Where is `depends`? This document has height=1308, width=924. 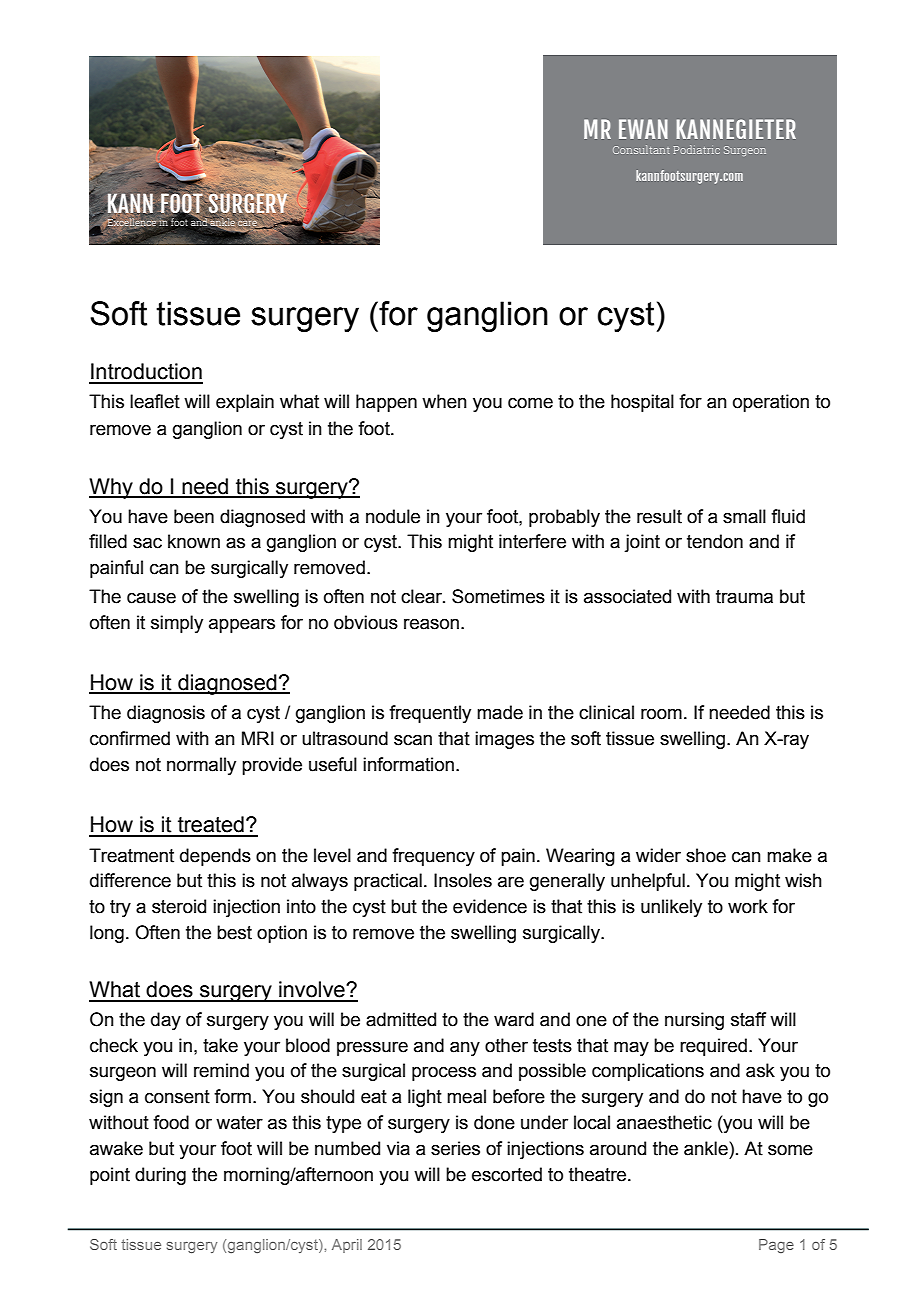
depends is located at coordinates (215, 857).
